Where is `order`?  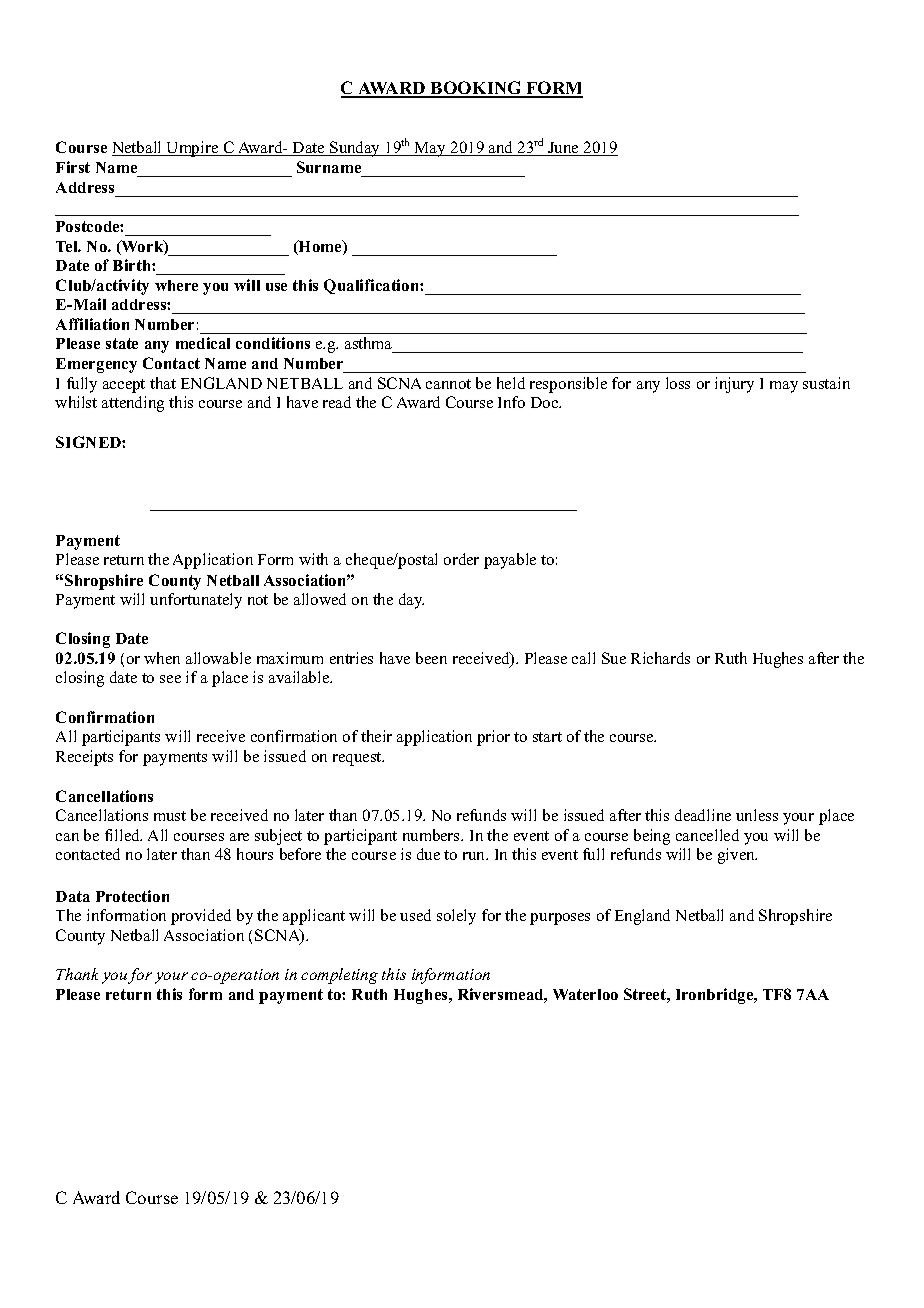 order is located at coordinates (461, 559).
